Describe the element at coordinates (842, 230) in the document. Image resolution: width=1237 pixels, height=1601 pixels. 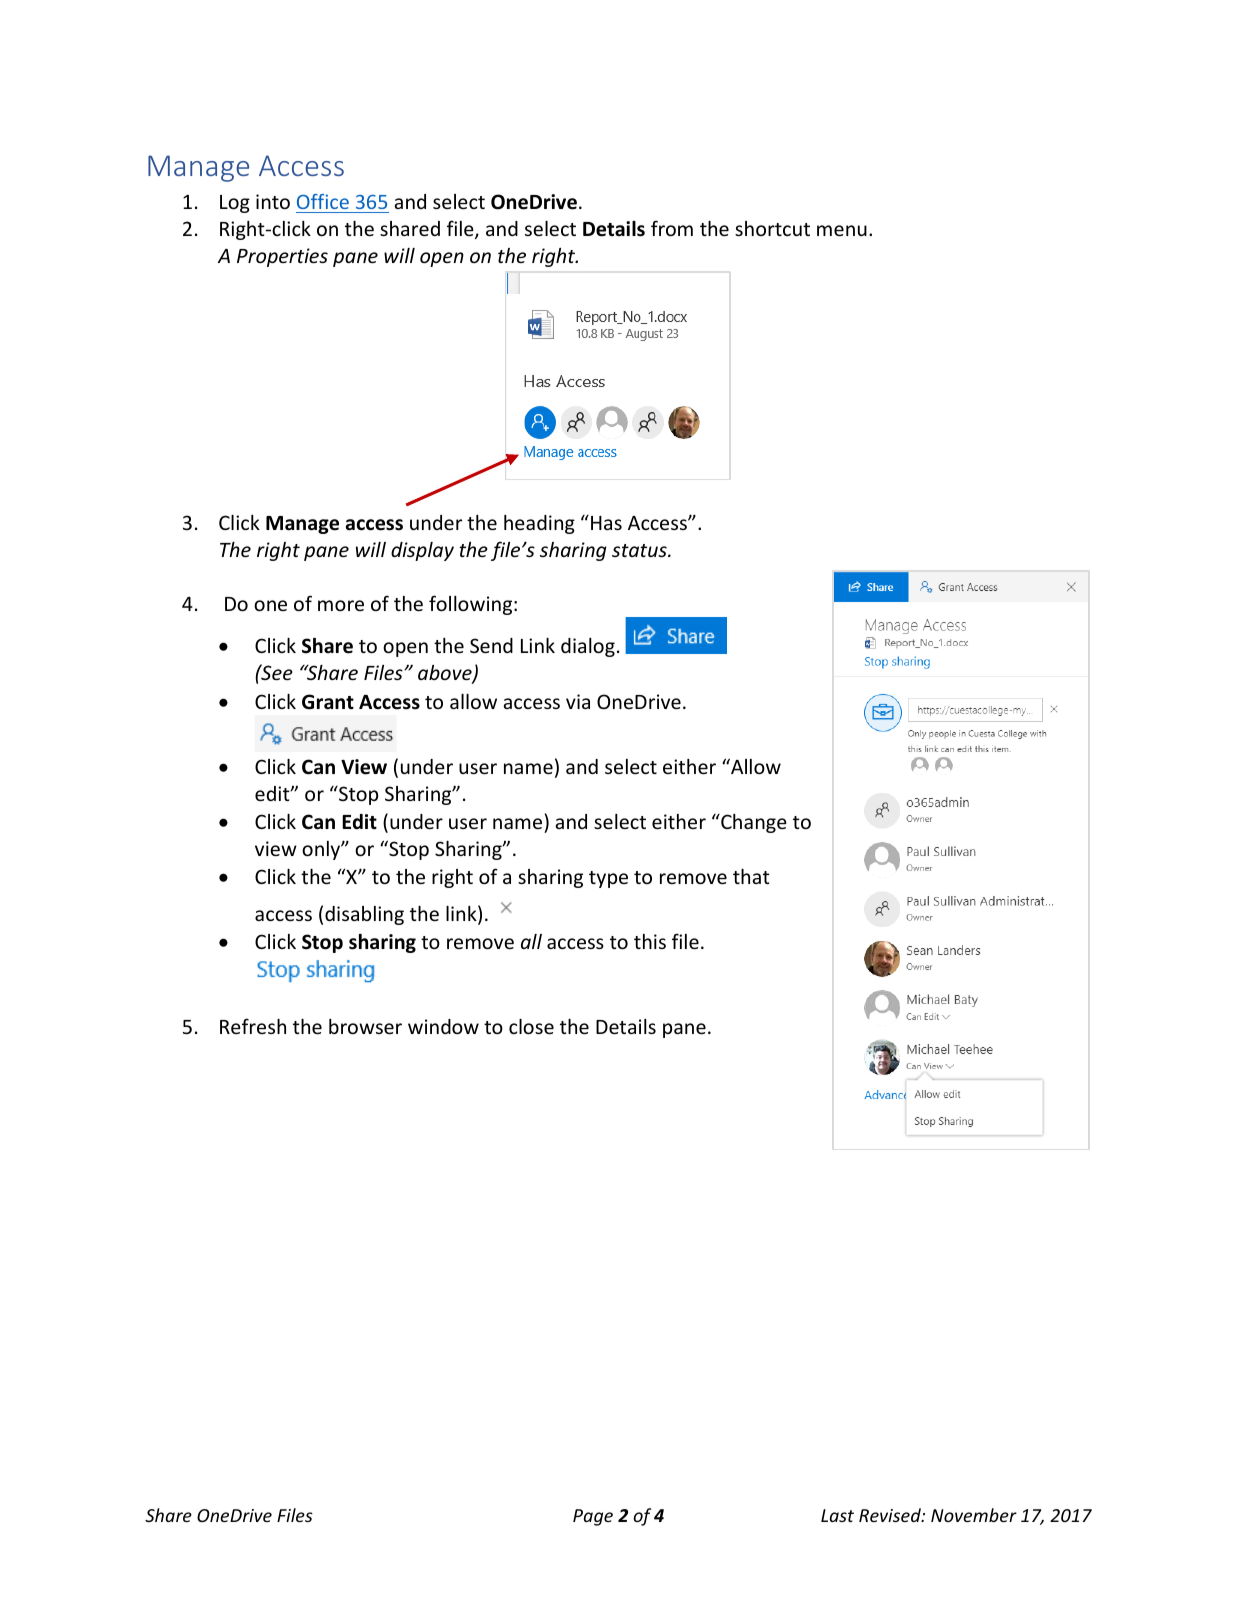
I see `menu` at that location.
